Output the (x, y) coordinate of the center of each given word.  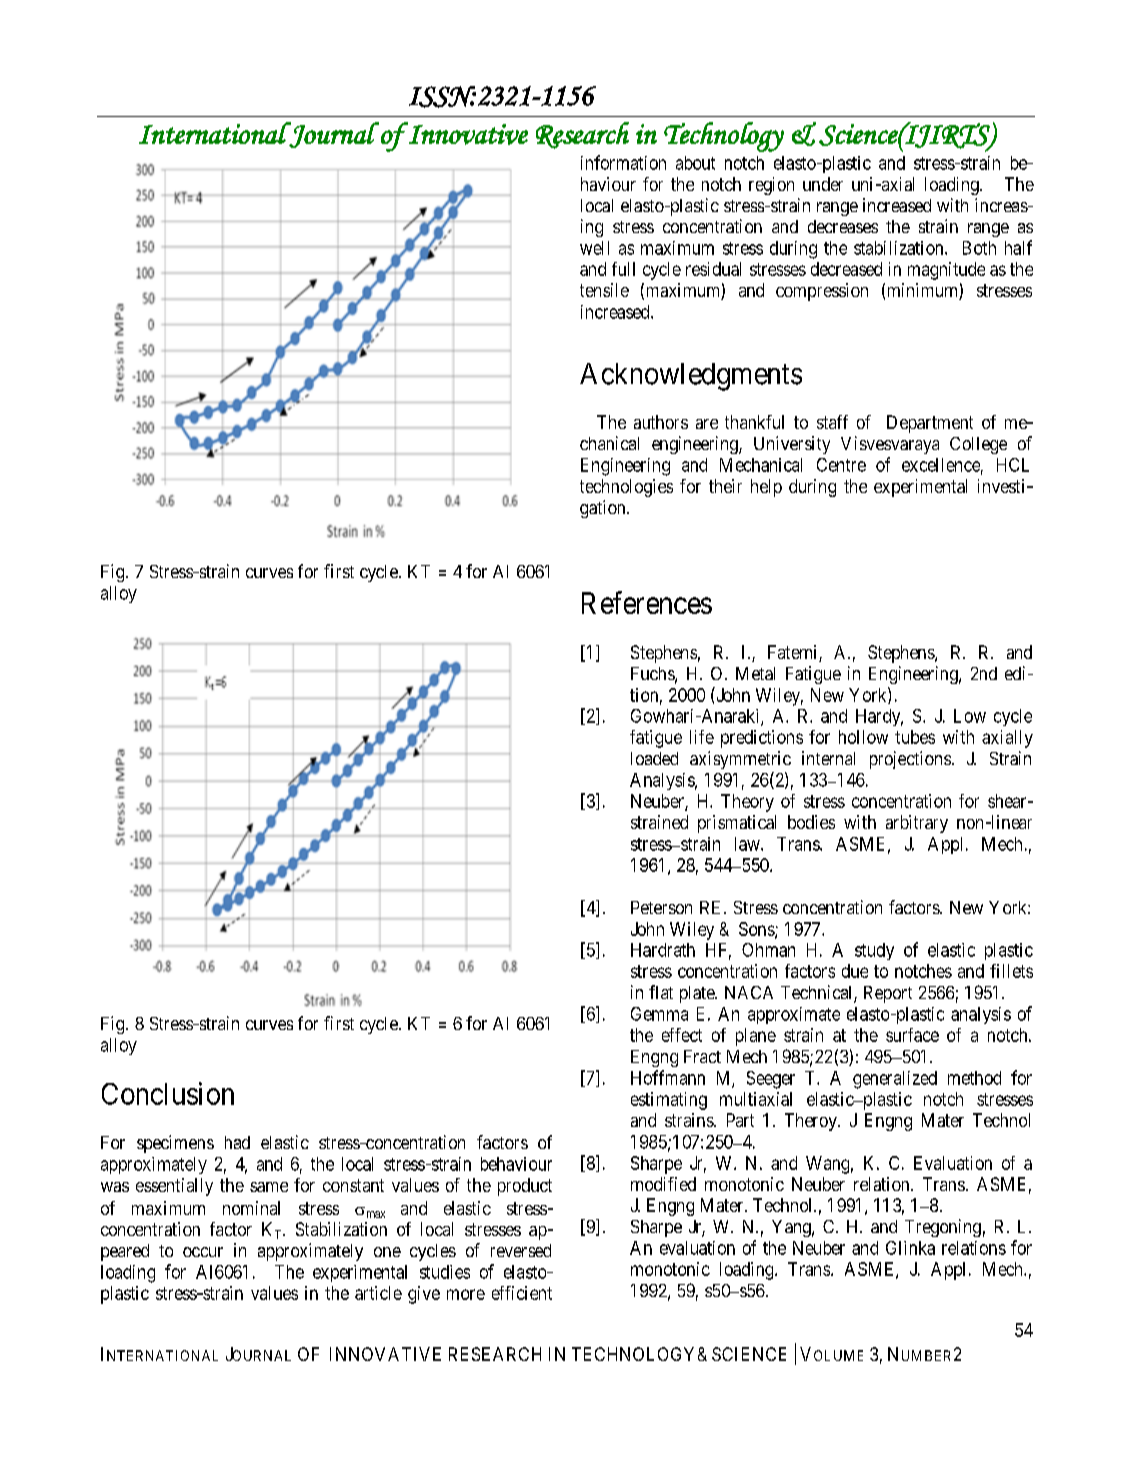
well (594, 248)
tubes (915, 737)
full (623, 269)
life (702, 737)
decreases (843, 226)
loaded (654, 758)
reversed (521, 1250)
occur (203, 1252)
